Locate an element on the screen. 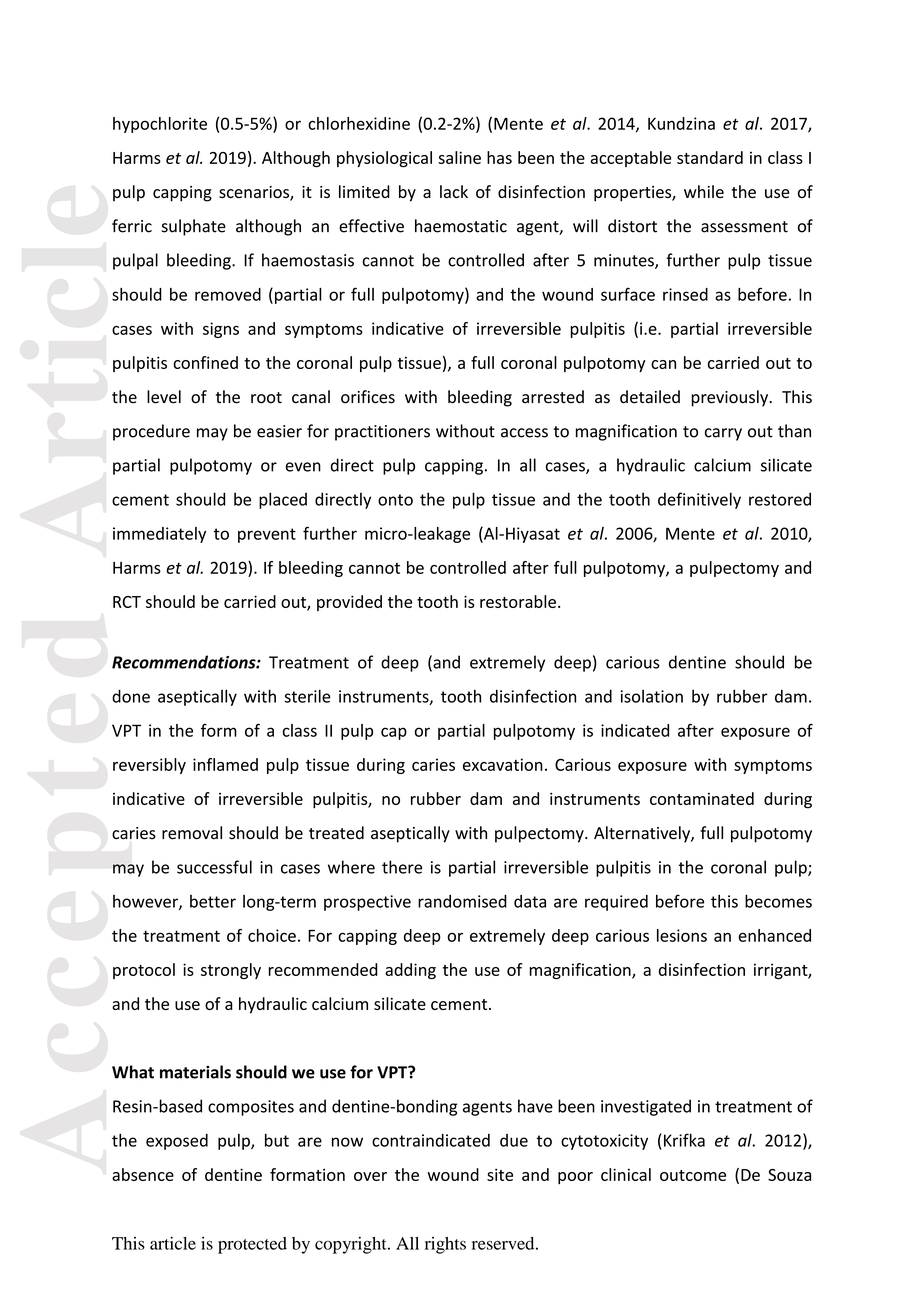 The height and width of the screenshot is (1309, 924). randomised is located at coordinates (462, 901).
